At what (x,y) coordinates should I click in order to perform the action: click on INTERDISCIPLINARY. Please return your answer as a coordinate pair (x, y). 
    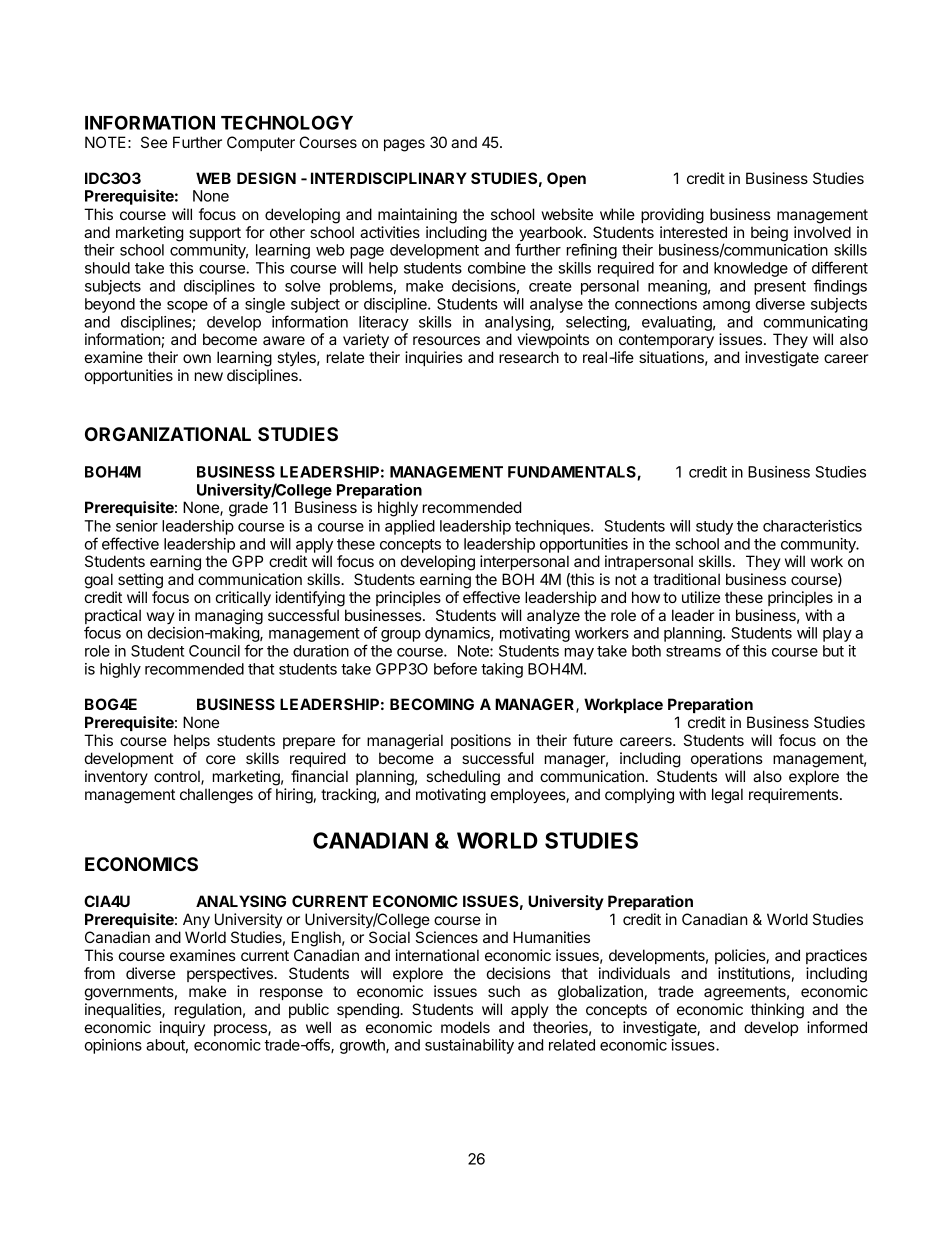
    Looking at the image, I should click on (389, 178).
